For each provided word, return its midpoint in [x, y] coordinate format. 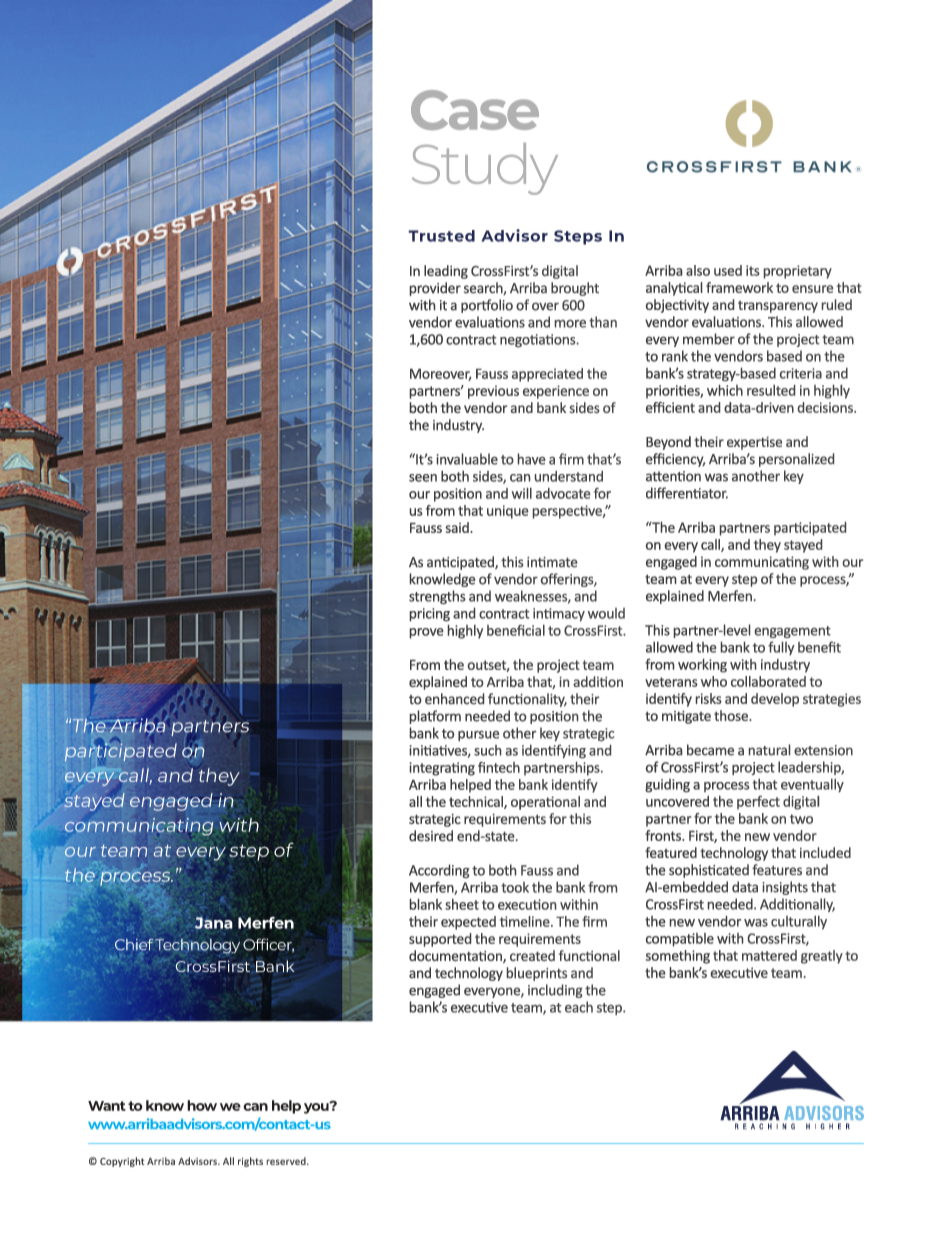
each [579, 1007]
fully [781, 648]
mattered [769, 955]
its [753, 270]
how [202, 1105]
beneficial [516, 630]
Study [485, 169]
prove [426, 633]
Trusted [441, 236]
